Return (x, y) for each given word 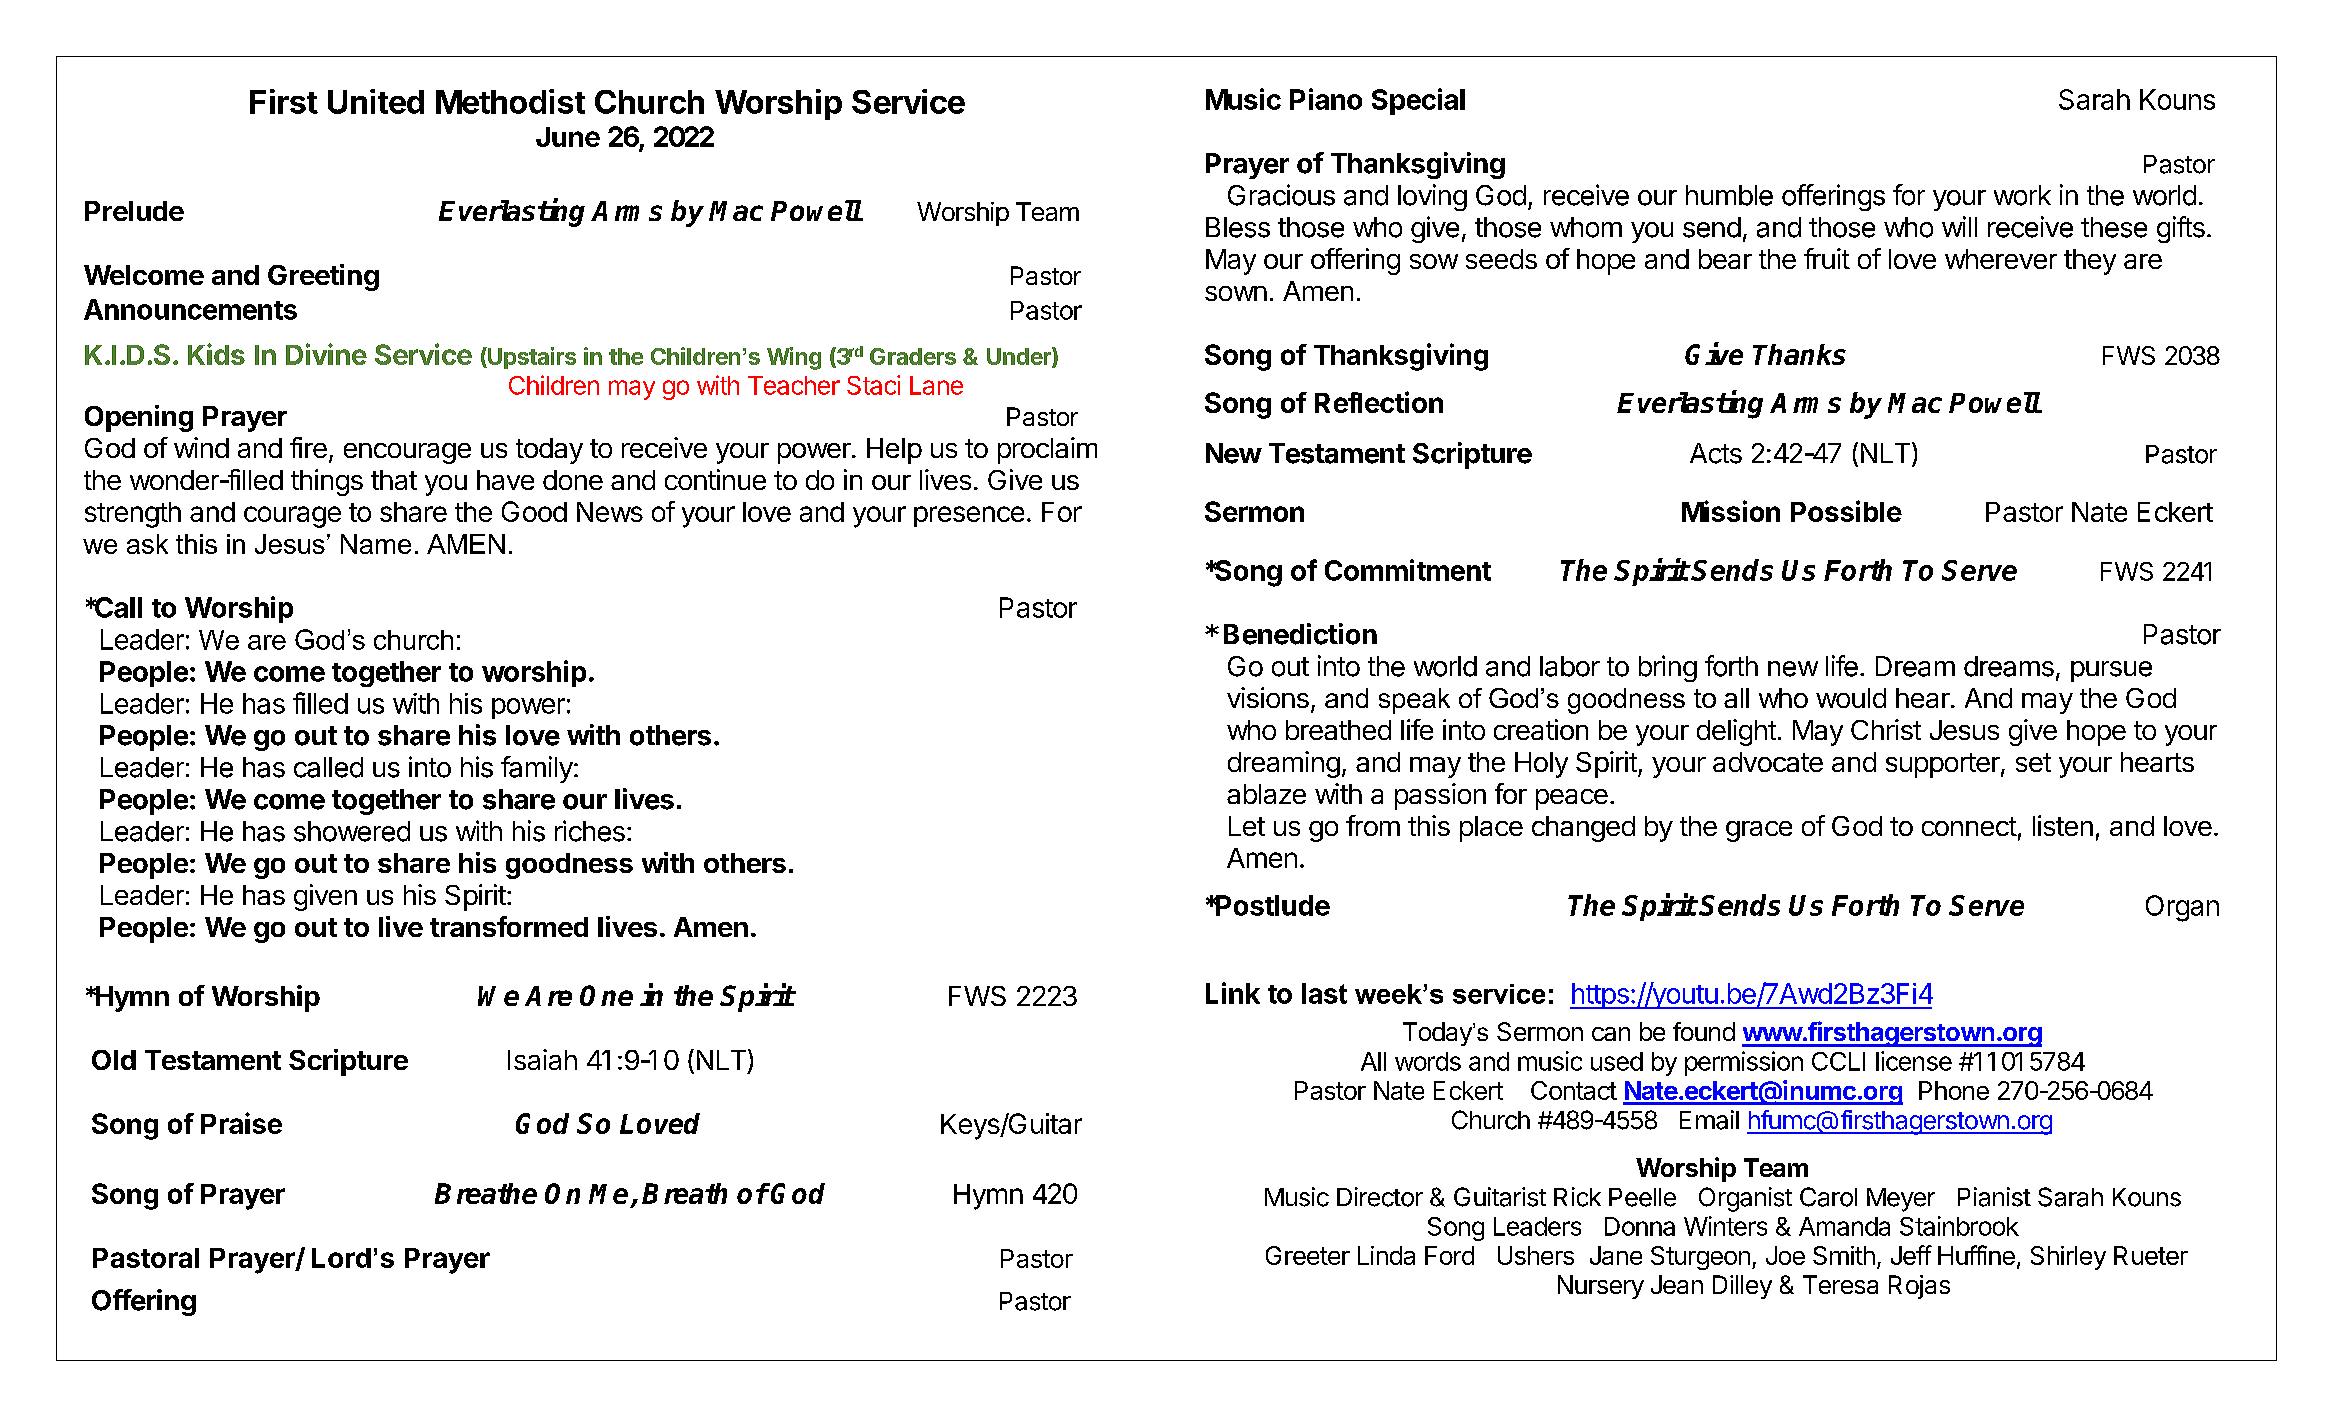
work (2022, 195)
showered (352, 831)
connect (1969, 826)
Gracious (1281, 195)
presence (969, 516)
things (327, 482)
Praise (241, 1123)
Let (1247, 826)
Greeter (1308, 1255)
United (376, 101)
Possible (1846, 511)
